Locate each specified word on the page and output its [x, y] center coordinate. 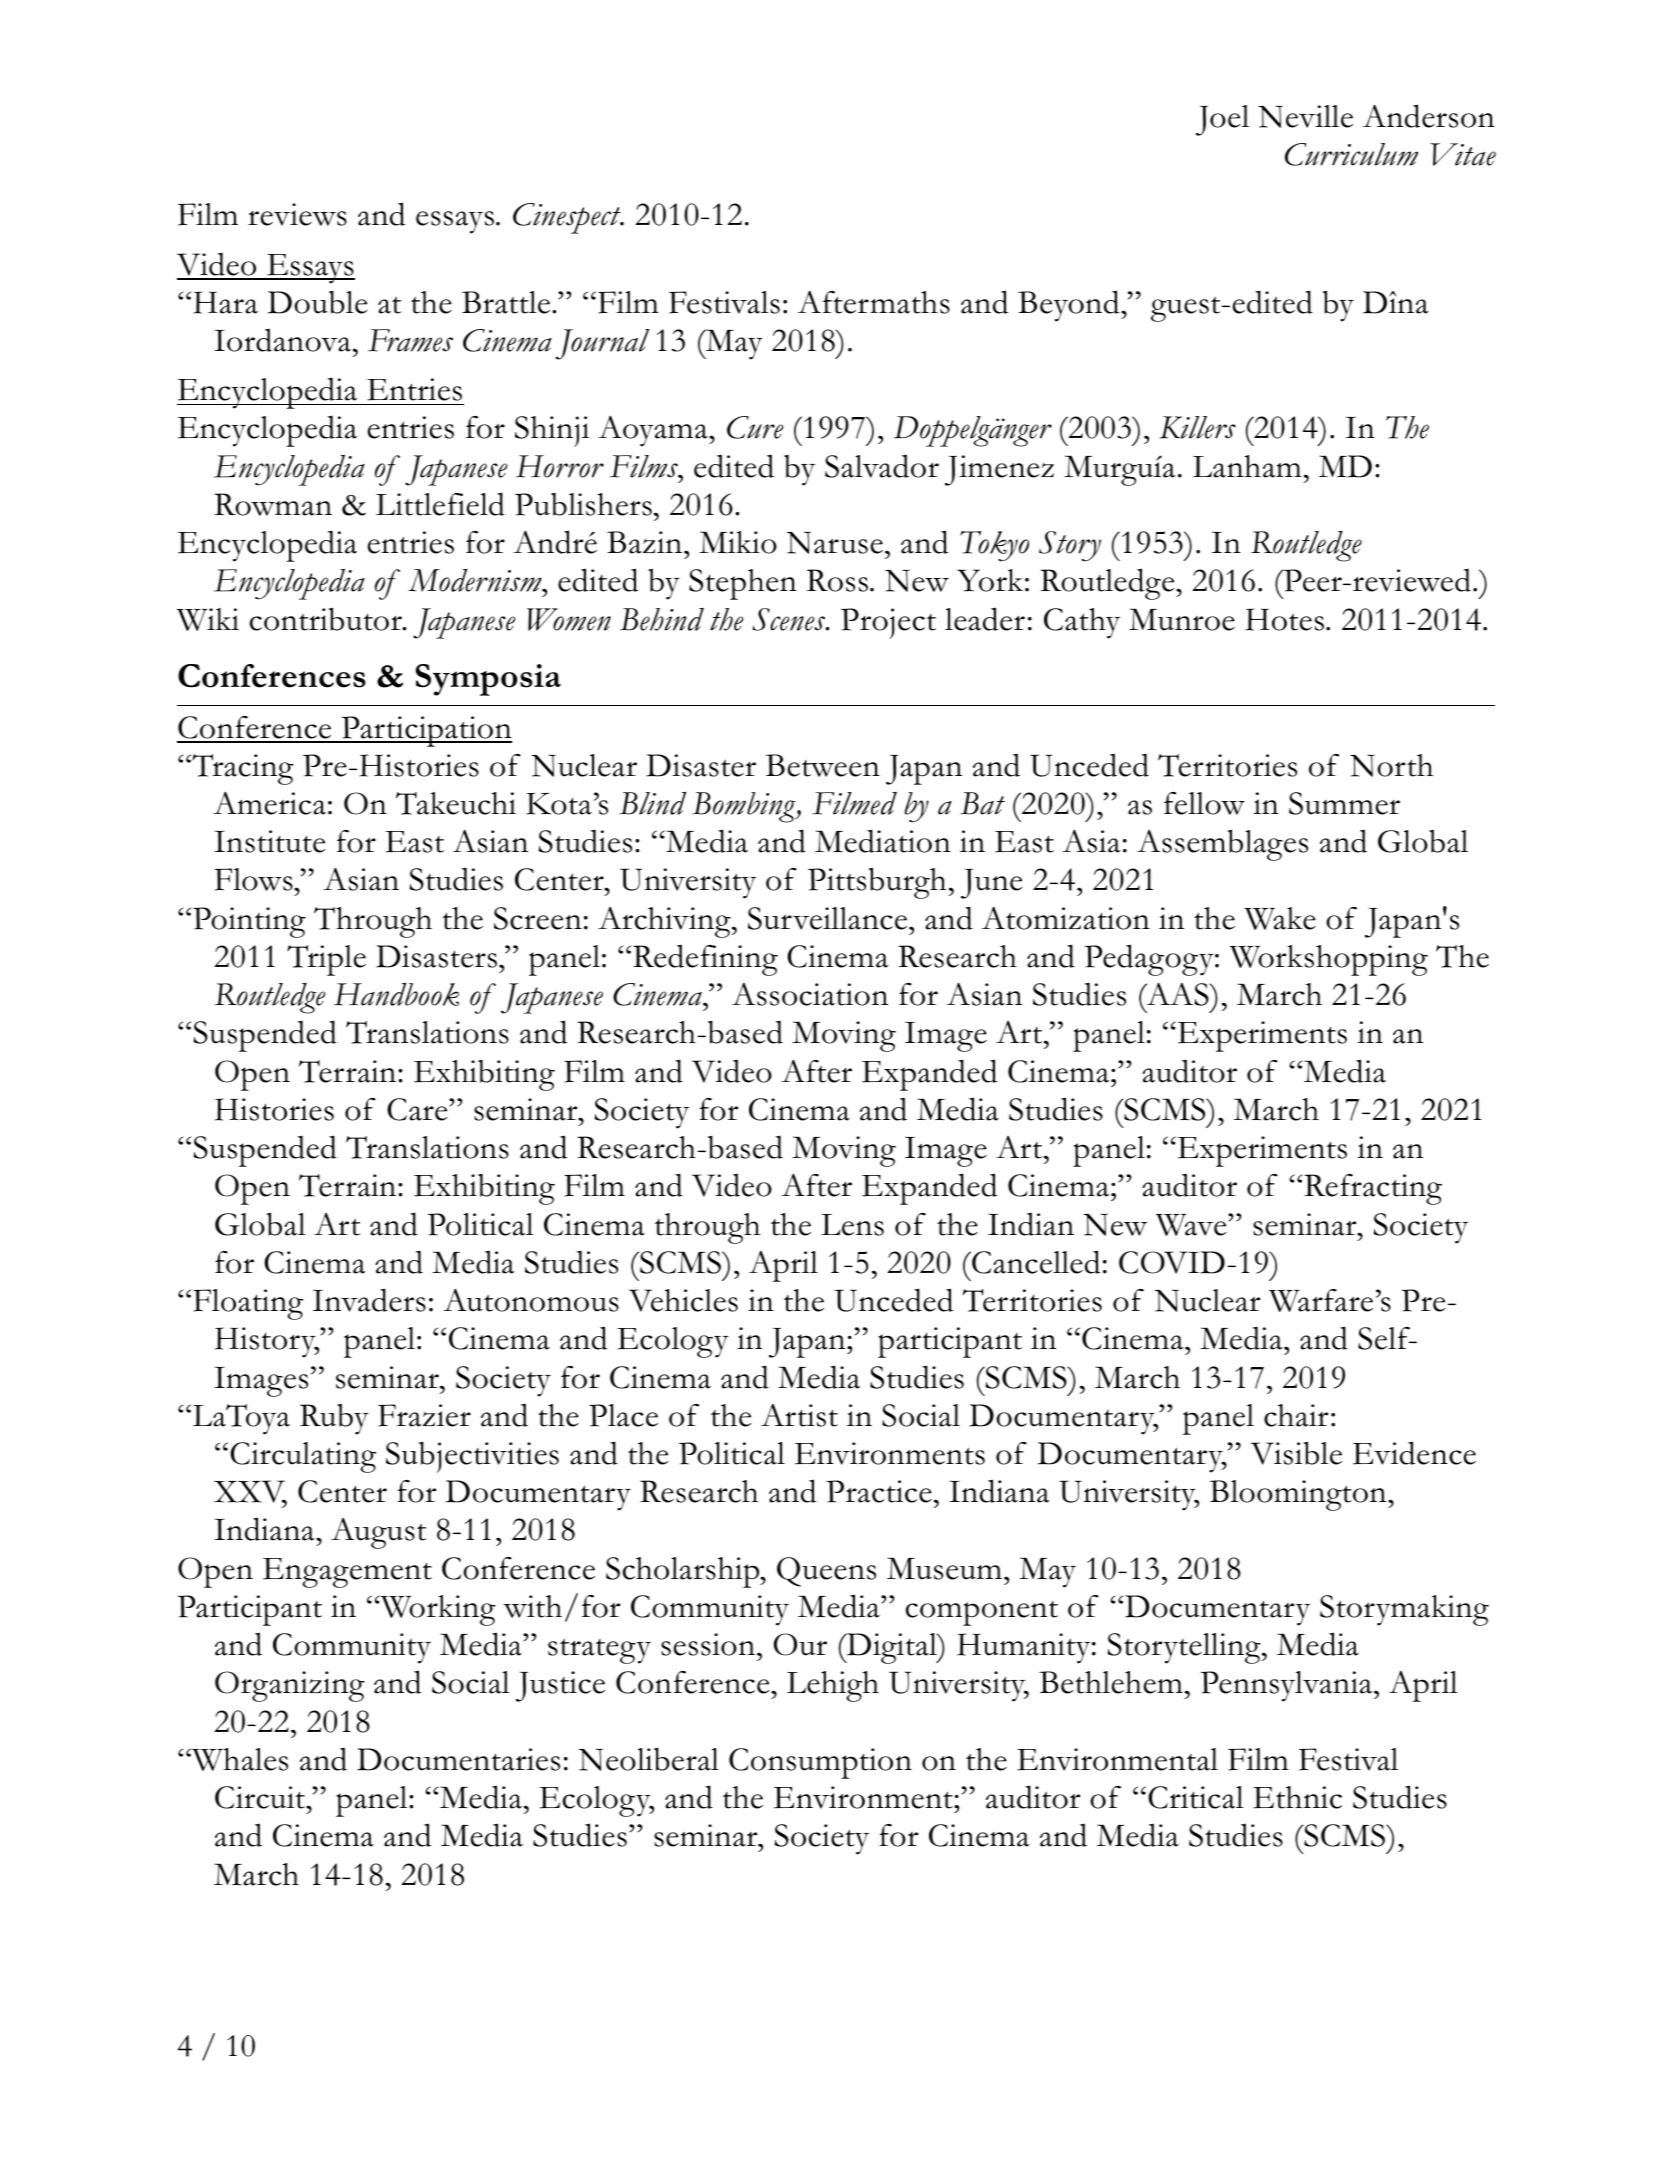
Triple [326, 960]
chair [1296, 1415]
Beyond [1070, 306]
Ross [837, 580]
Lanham [1247, 466]
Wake [1280, 918]
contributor [327, 619]
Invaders [369, 1300]
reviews [297, 214]
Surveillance [829, 918]
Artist [799, 1415]
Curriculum [1351, 154]
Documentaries [458, 1759]
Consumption [820, 1763]
